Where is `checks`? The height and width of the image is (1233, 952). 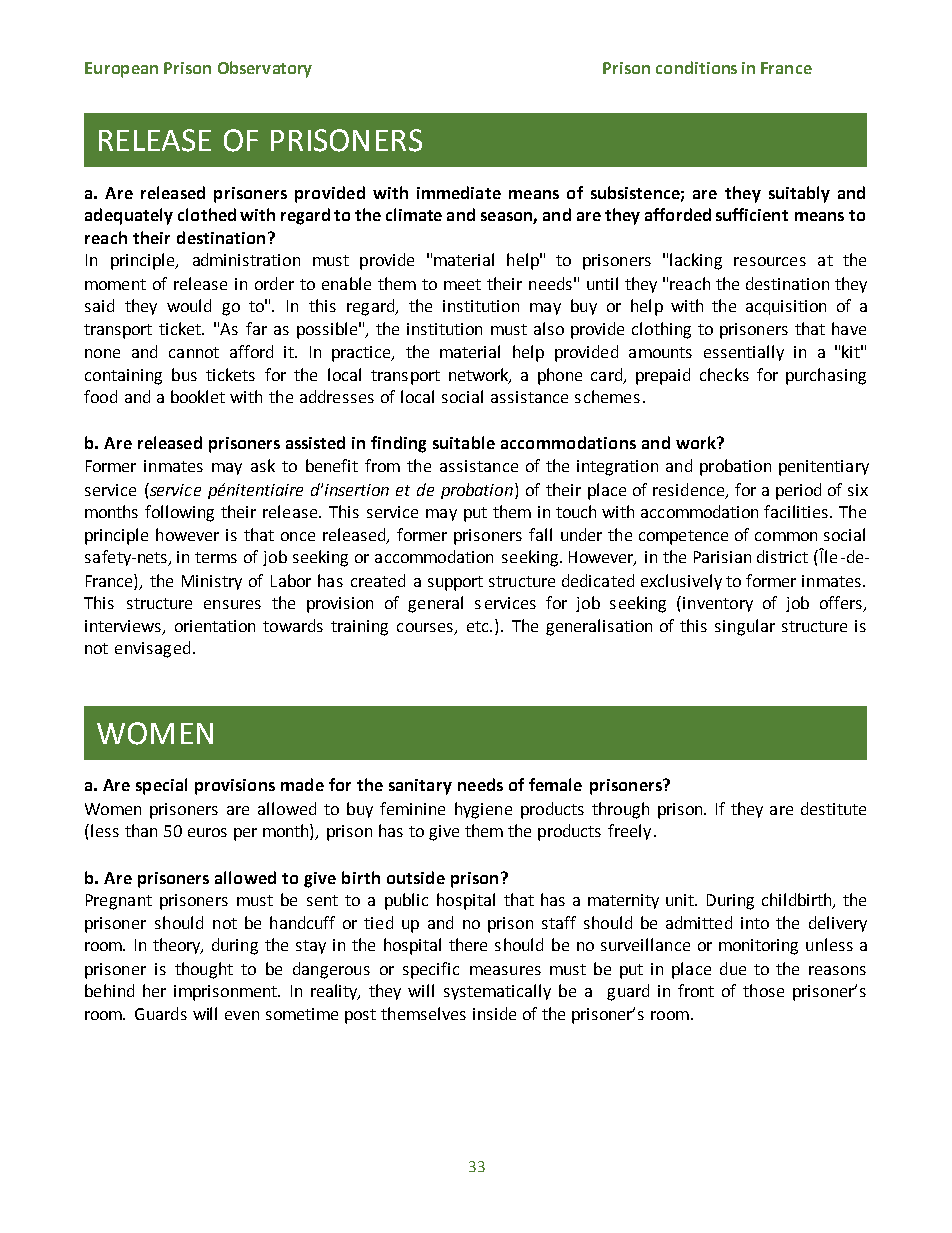 checks is located at coordinates (724, 374).
